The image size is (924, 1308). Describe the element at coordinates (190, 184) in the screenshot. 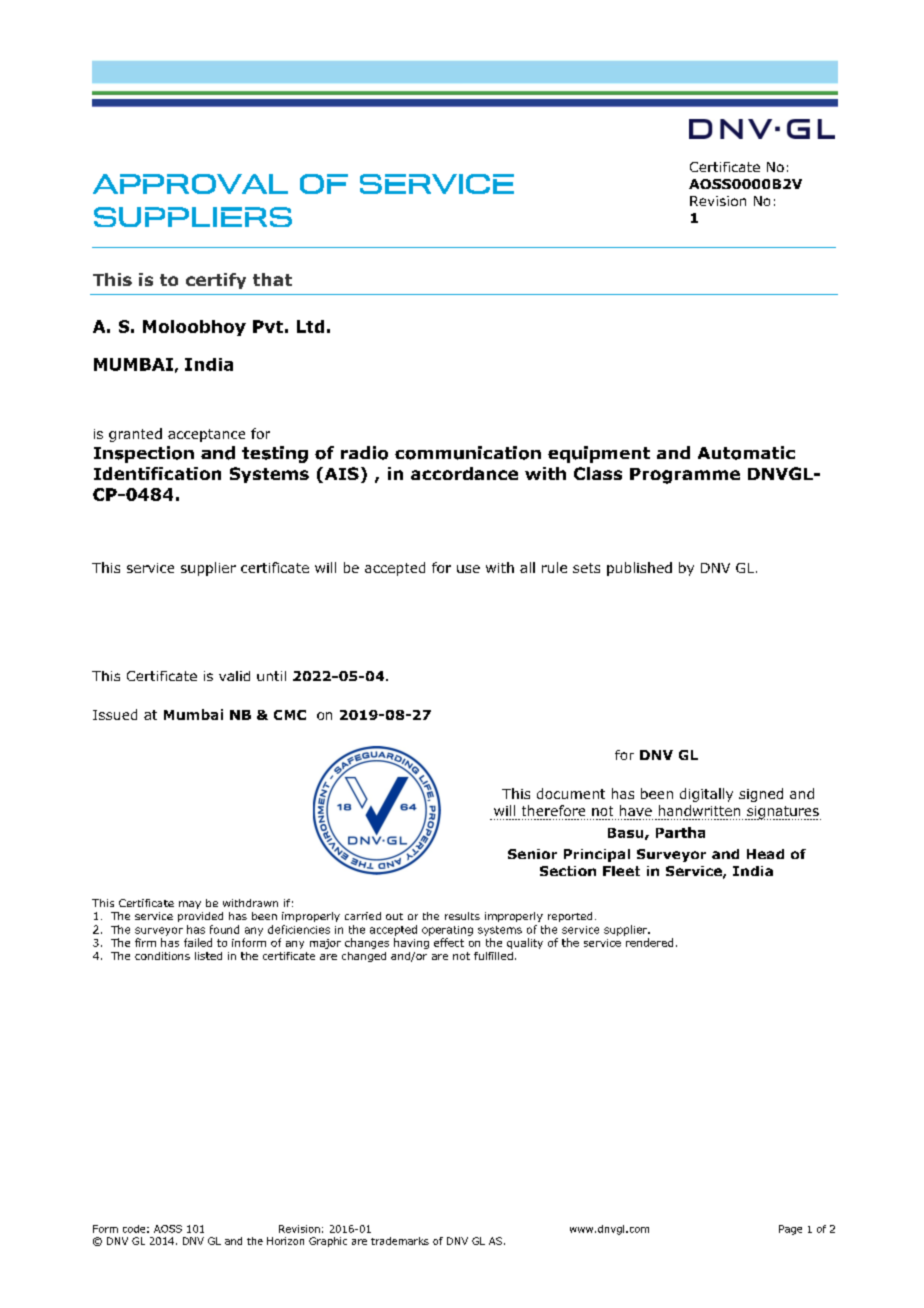

I see `APPROVAL` at that location.
